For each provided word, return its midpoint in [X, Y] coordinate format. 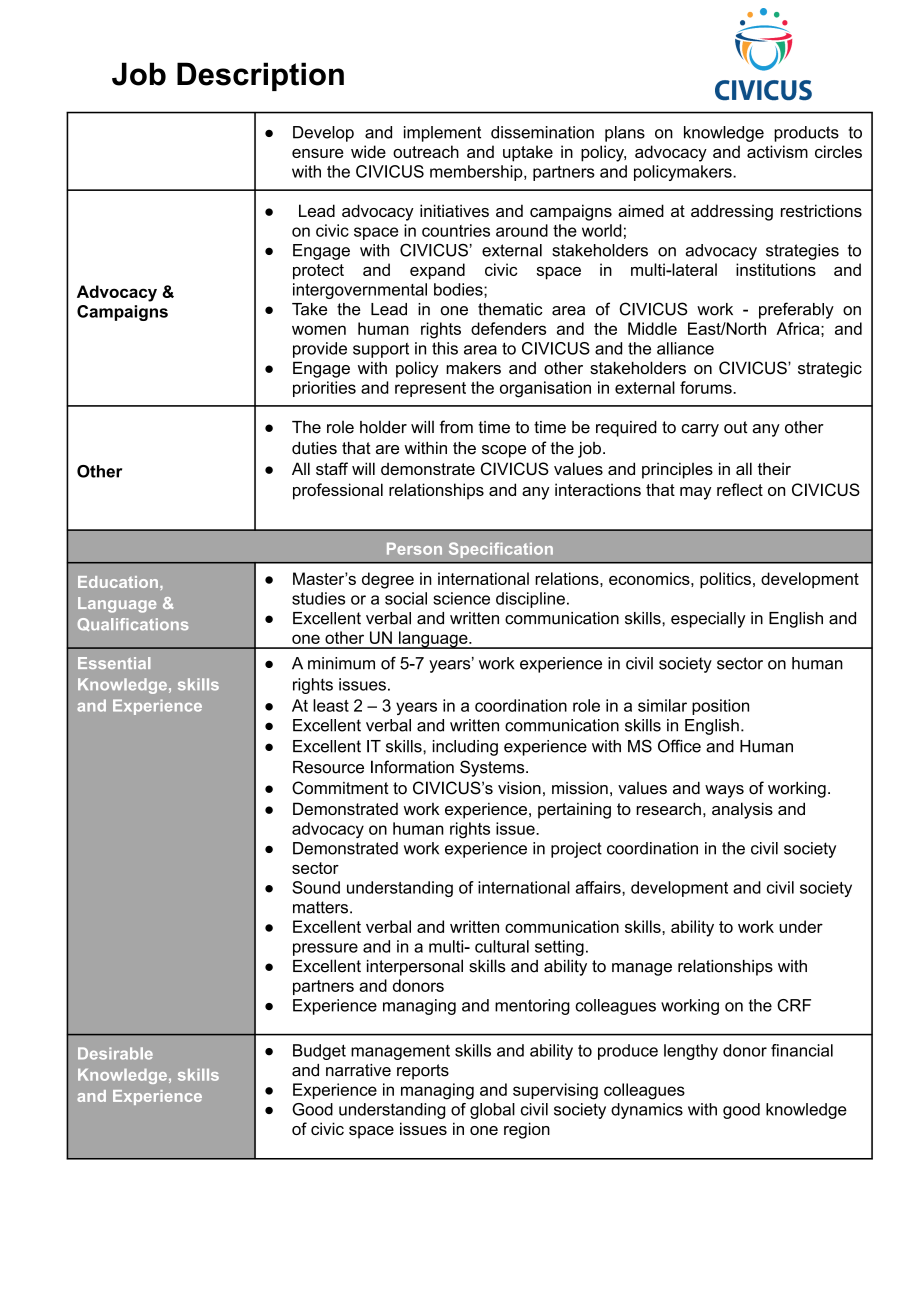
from [456, 427]
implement [442, 134]
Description [260, 76]
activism [777, 151]
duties [314, 448]
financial [802, 1050]
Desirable [115, 1053]
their [774, 468]
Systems [493, 768]
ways [724, 791]
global [492, 1111]
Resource [328, 767]
